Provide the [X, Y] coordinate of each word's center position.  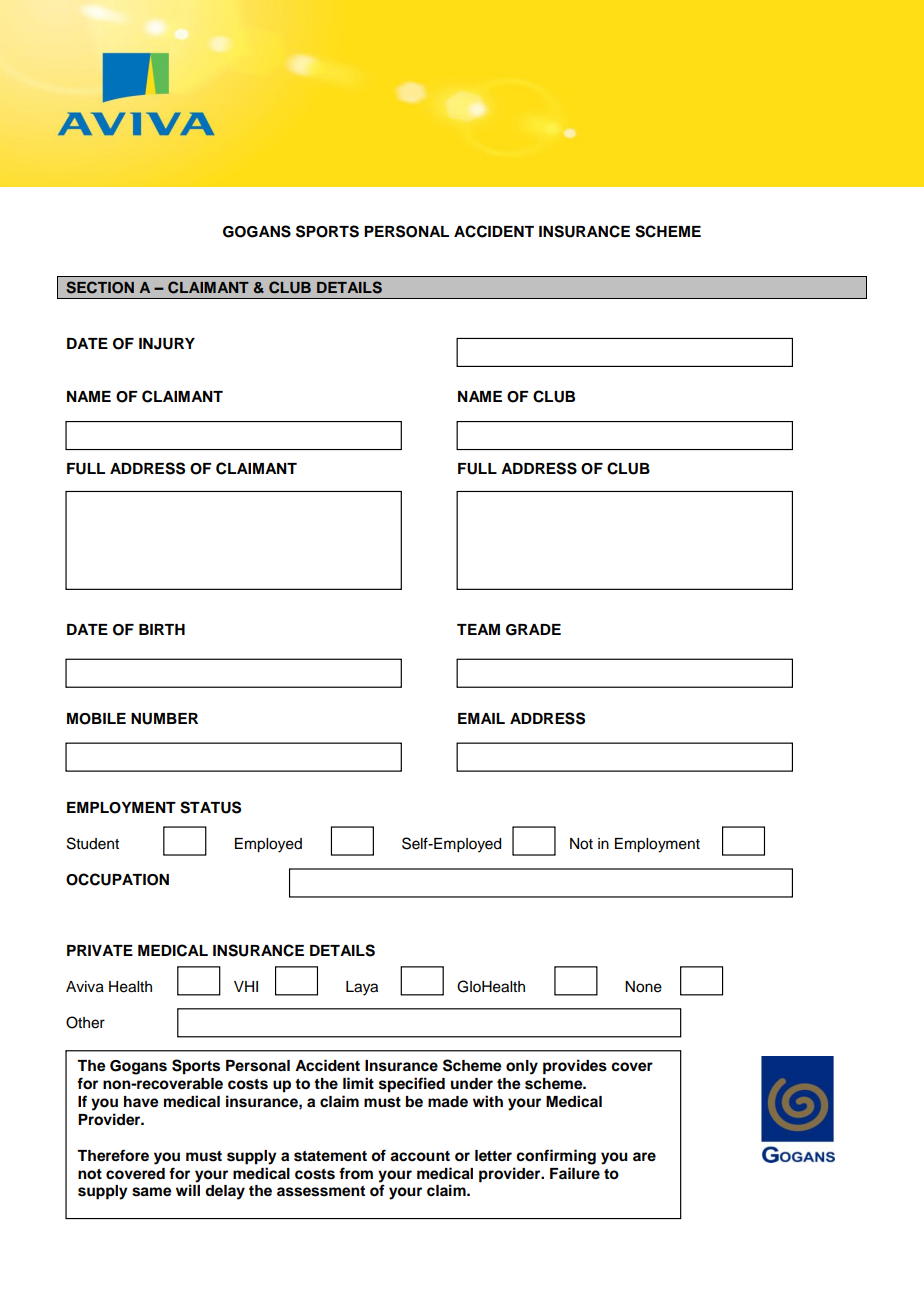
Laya [362, 988]
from [356, 1173]
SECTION [100, 287]
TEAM [478, 629]
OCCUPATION [117, 879]
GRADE [533, 630]
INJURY [167, 344]
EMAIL [481, 718]
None [643, 987]
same [152, 1192]
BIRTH [162, 629]
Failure [575, 1173]
